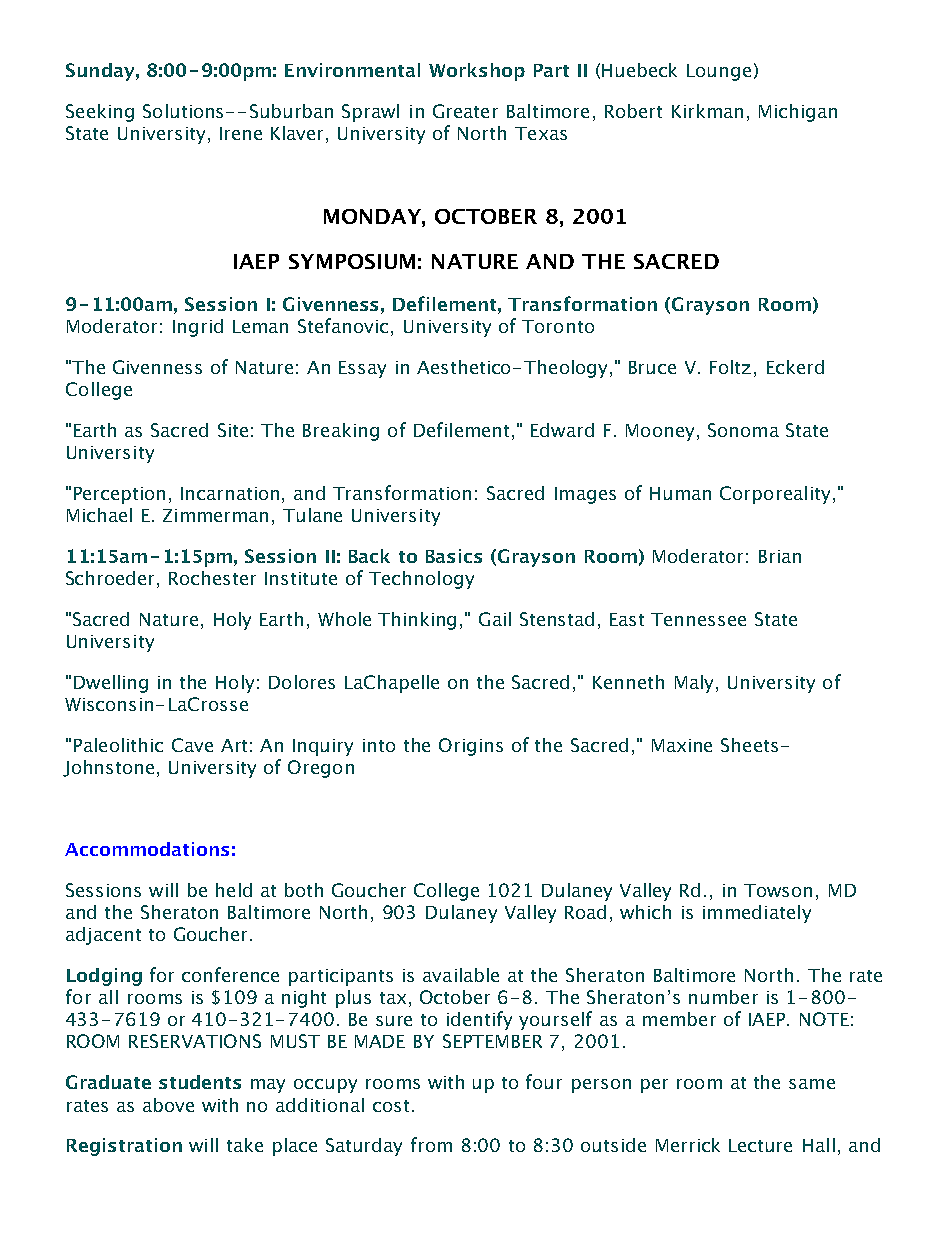  Describe the element at coordinates (465, 111) in the page. I see `Greater` at that location.
